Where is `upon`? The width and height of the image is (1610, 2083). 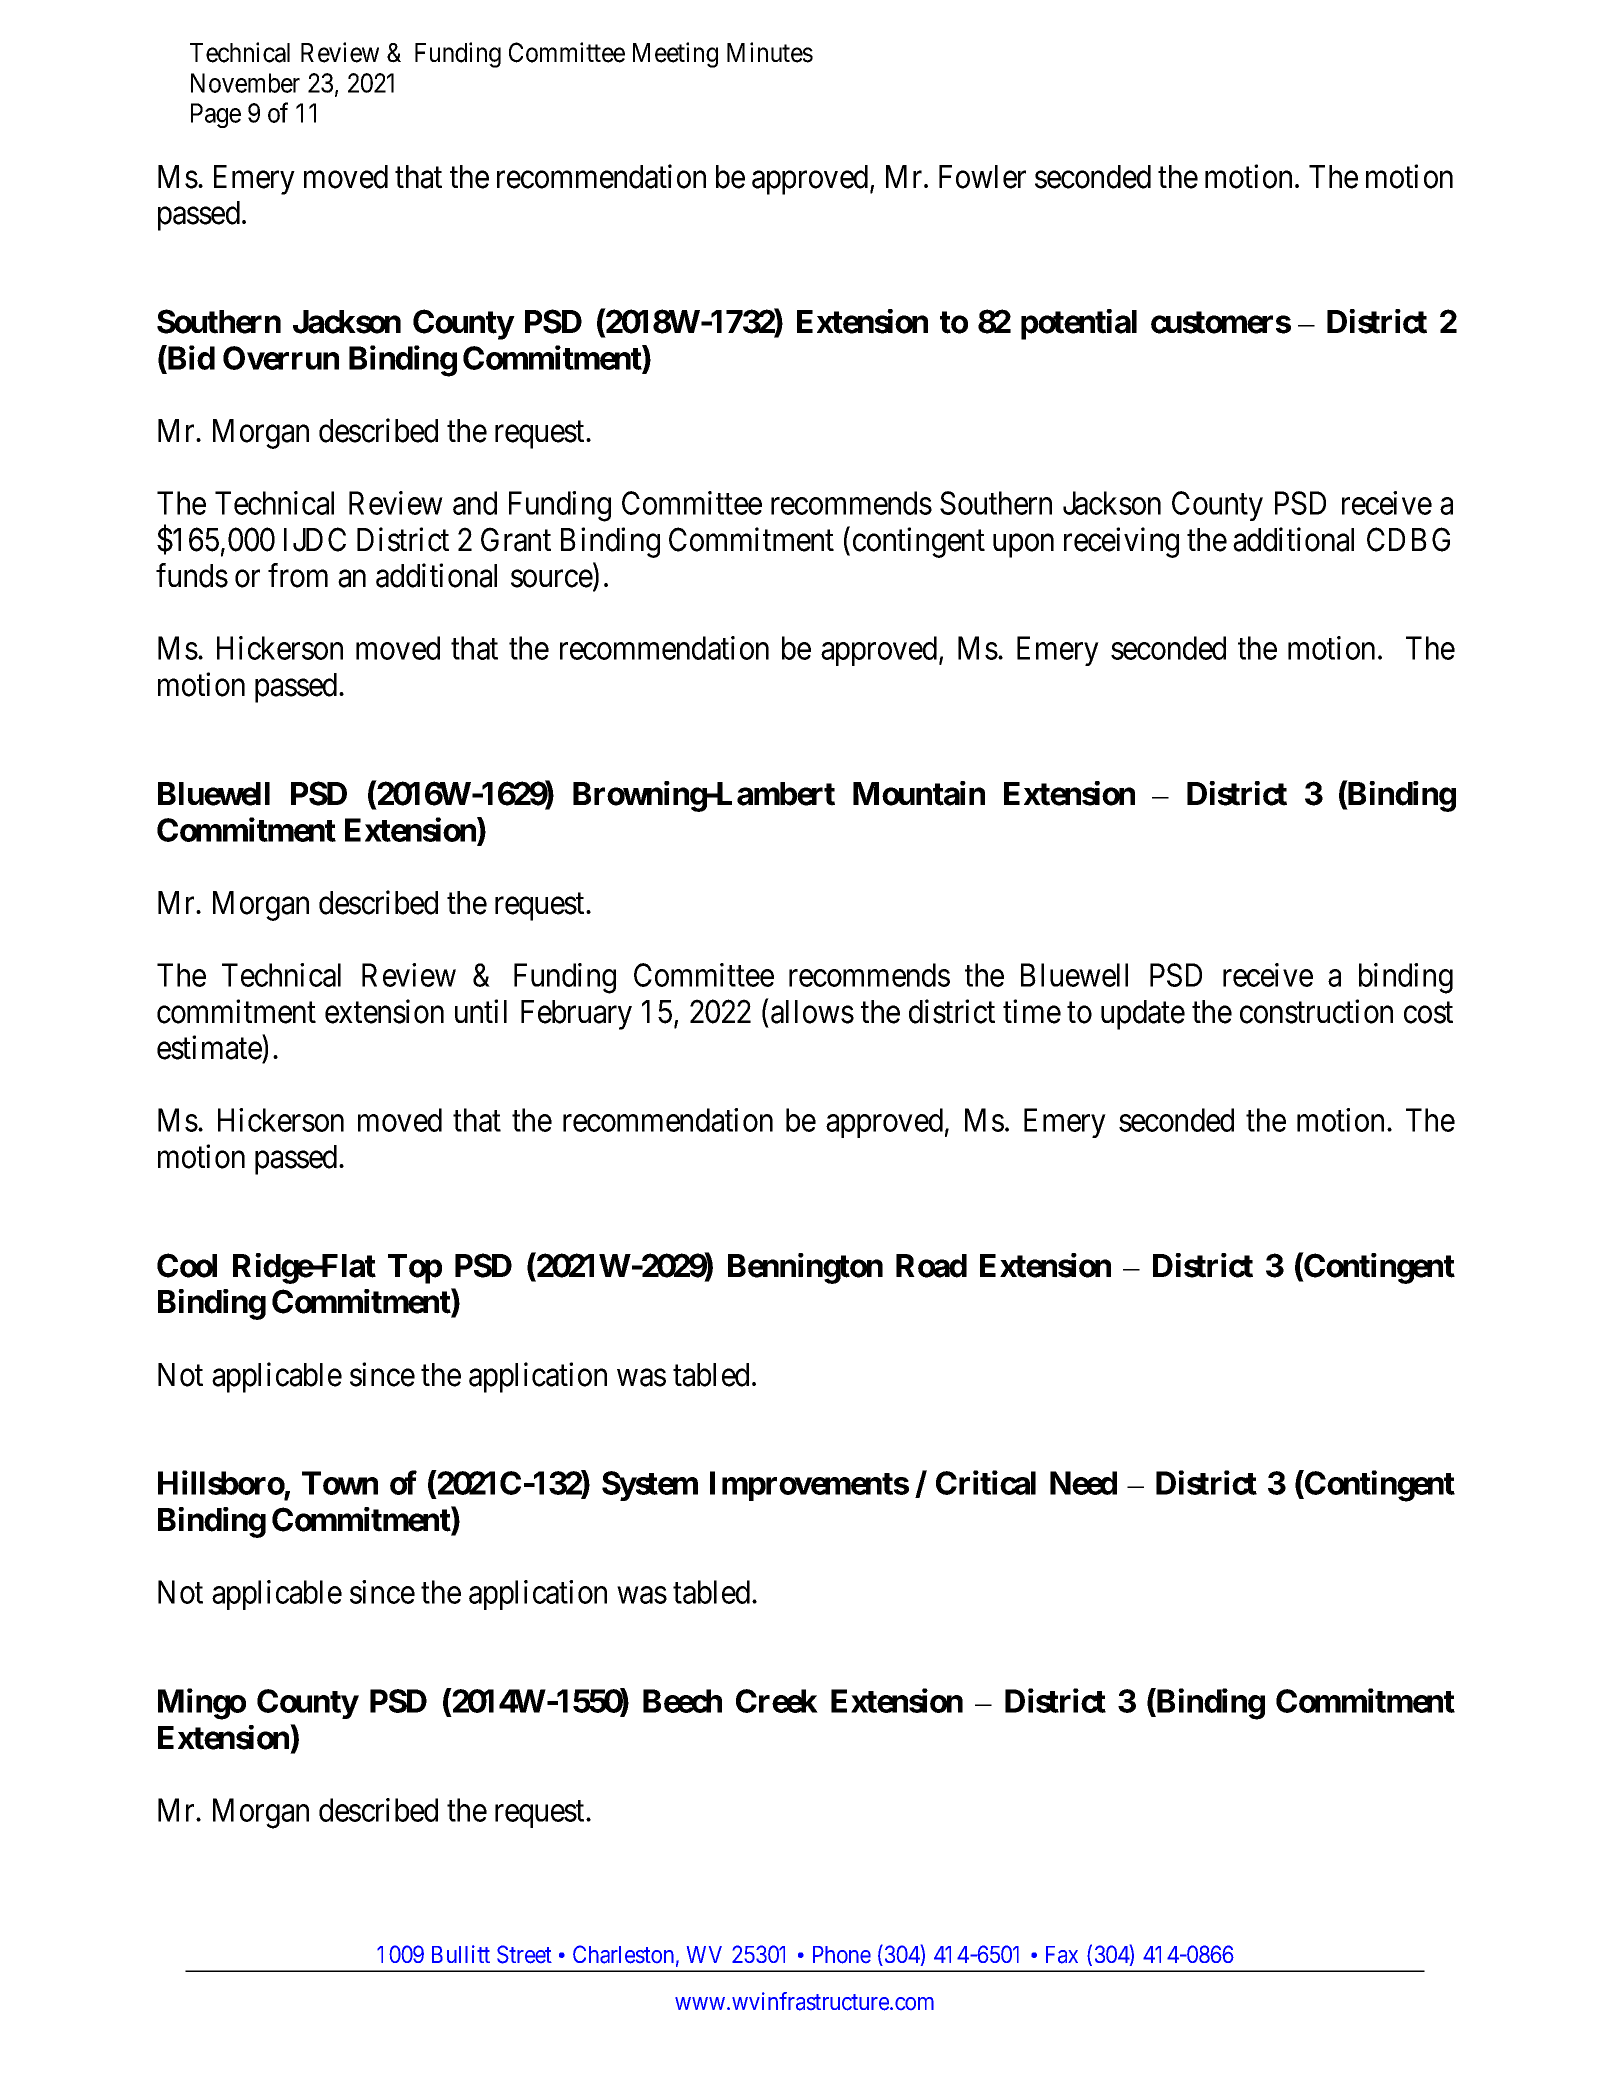 upon is located at coordinates (1023, 546).
